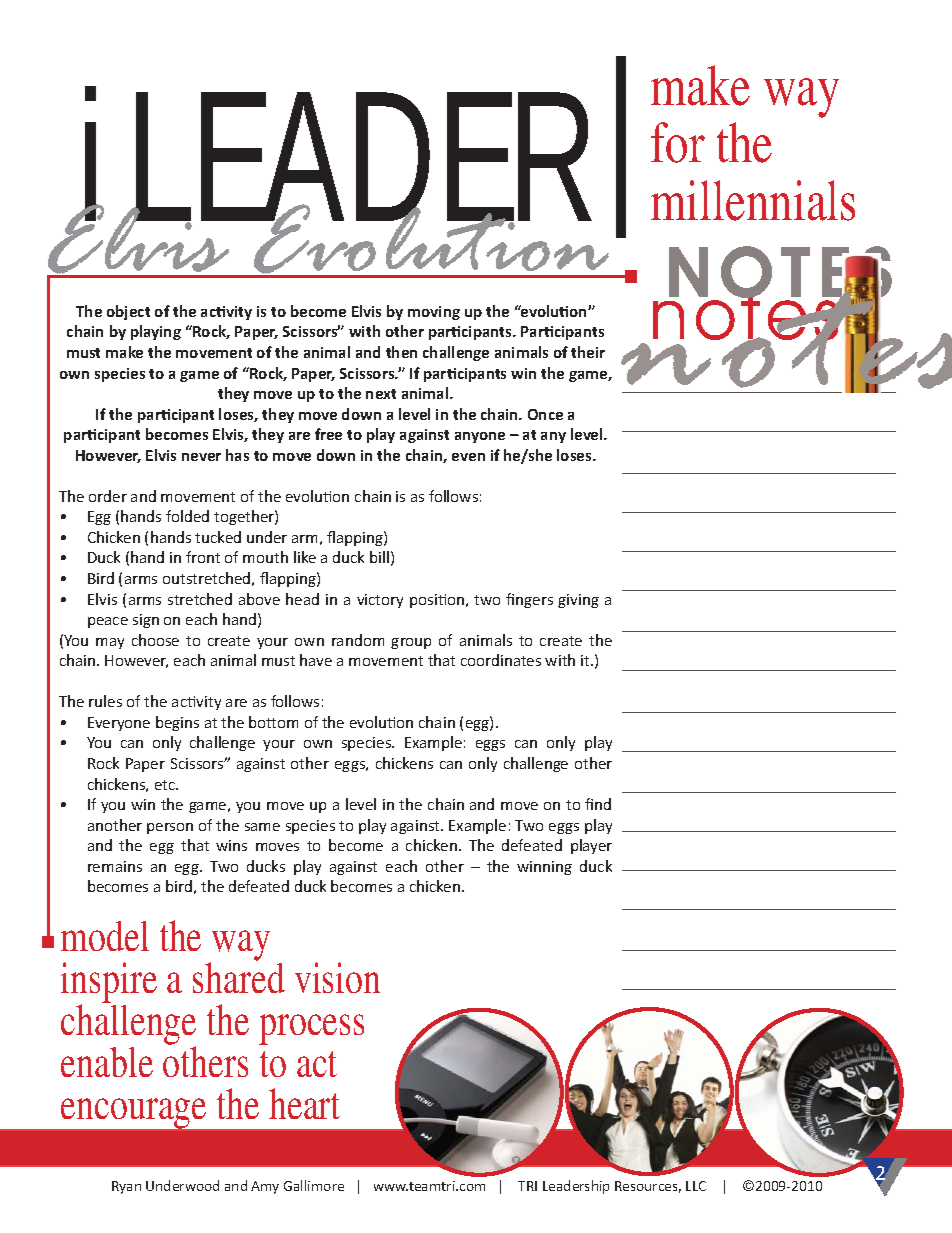 The height and width of the document is (1233, 952). I want to click on for, so click(678, 142).
